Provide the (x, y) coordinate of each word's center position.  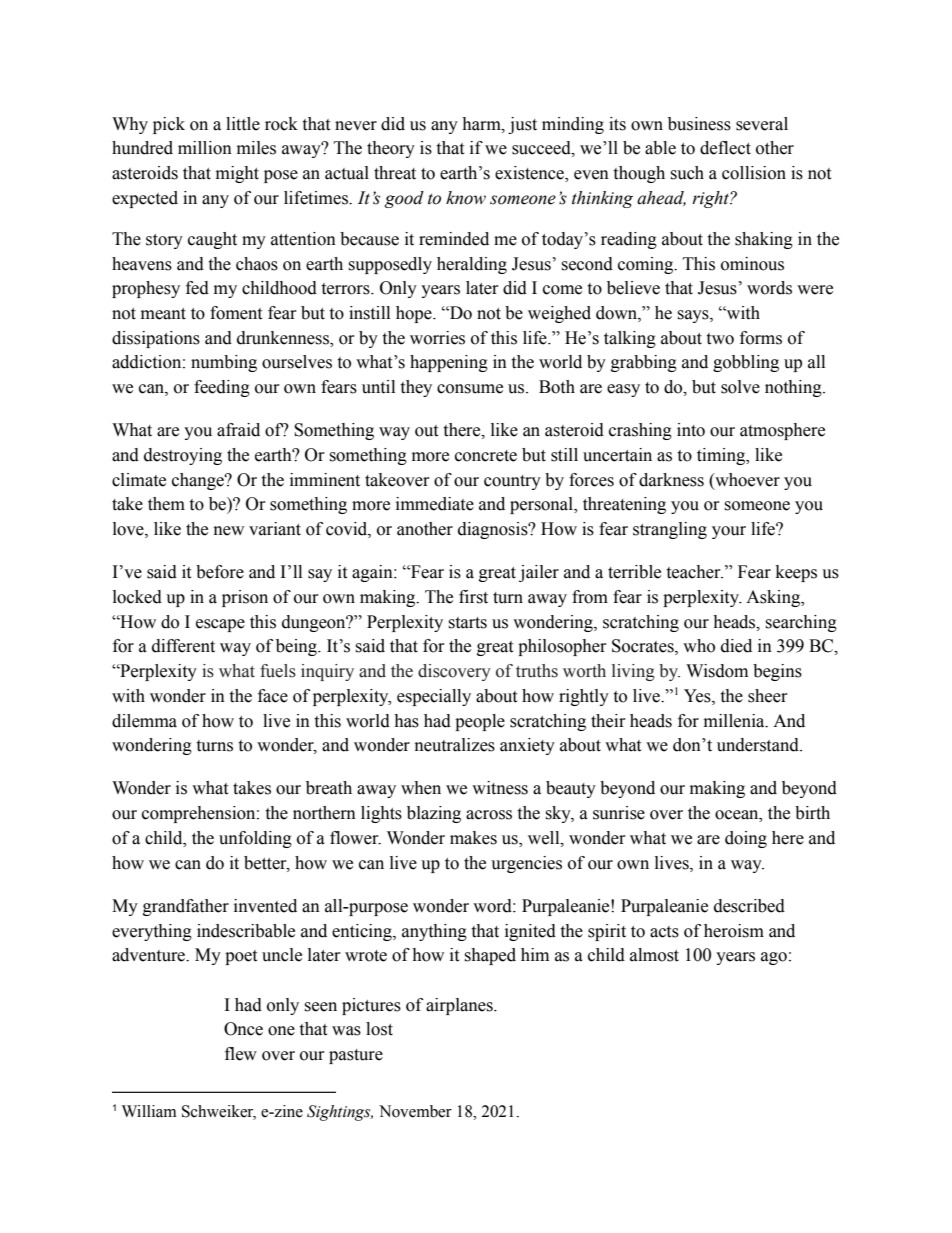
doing (746, 839)
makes (473, 838)
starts (467, 623)
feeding (222, 388)
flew (241, 1054)
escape (220, 625)
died (736, 646)
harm (482, 124)
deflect (725, 148)
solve (740, 387)
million (205, 148)
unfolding (255, 839)
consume (470, 389)
